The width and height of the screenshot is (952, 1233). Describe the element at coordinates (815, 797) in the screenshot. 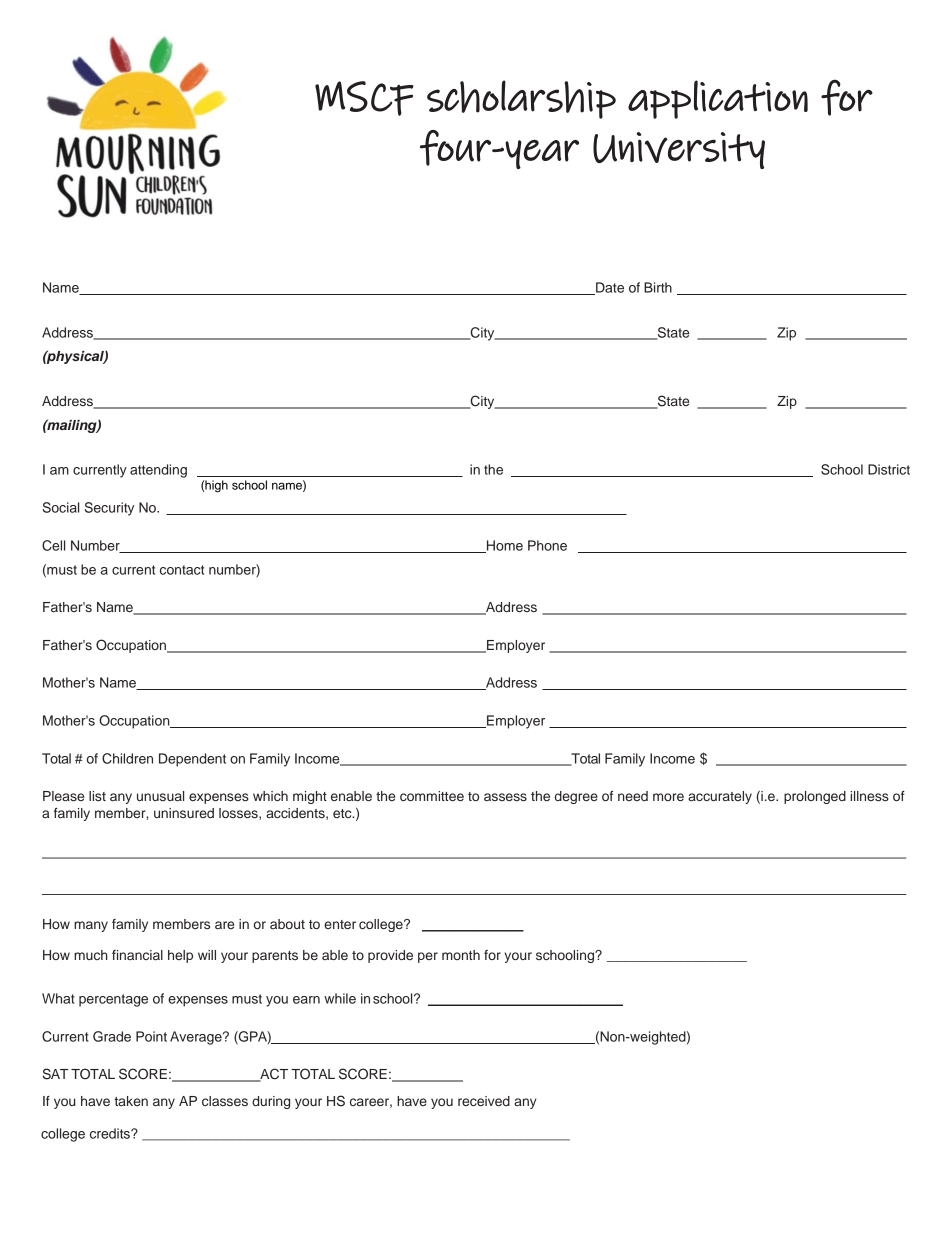

I see `prolonged` at that location.
